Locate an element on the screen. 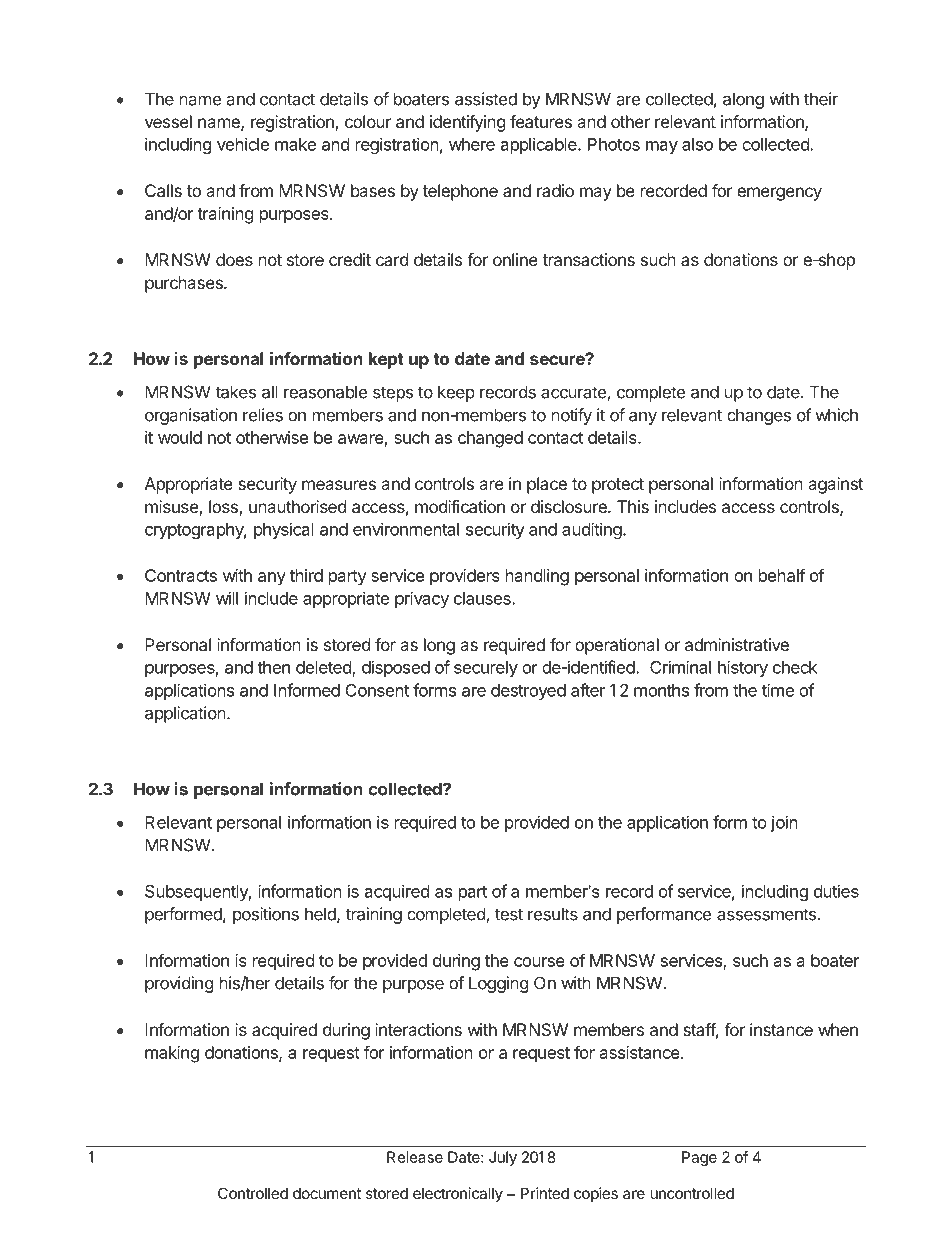  test is located at coordinates (509, 914).
